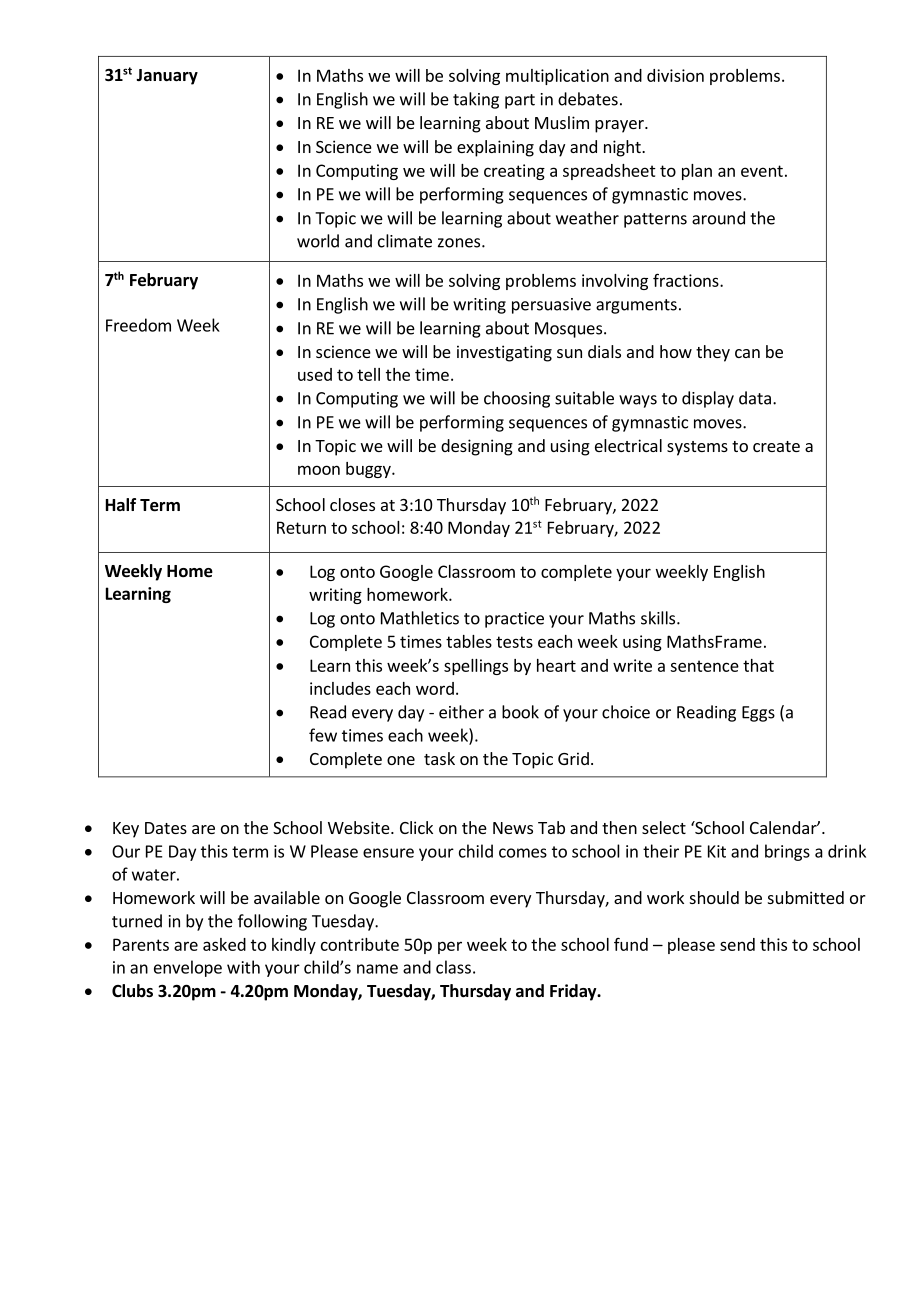 This screenshot has height=1308, width=924. I want to click on taking, so click(476, 100).
